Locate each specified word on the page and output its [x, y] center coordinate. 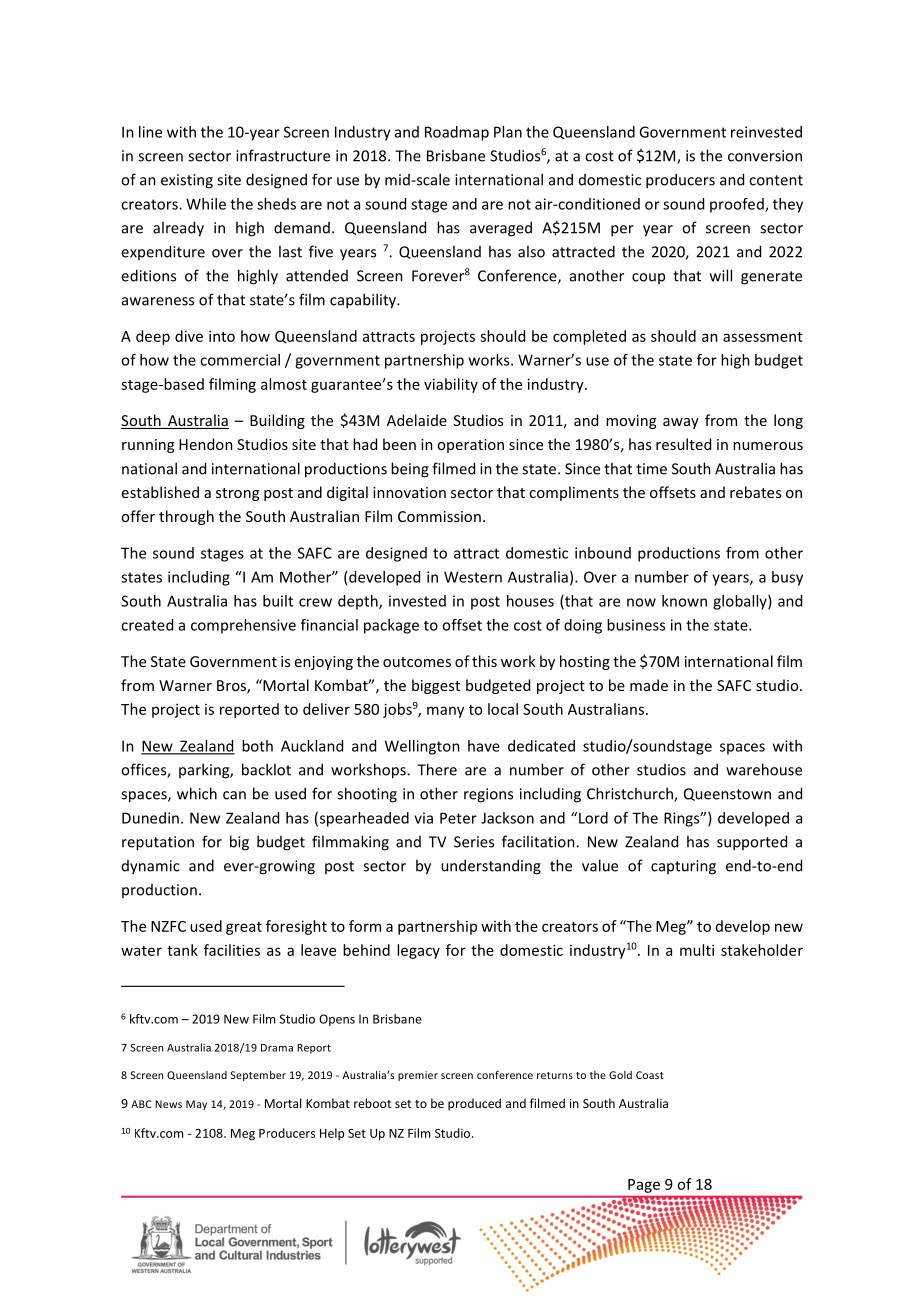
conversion [765, 156]
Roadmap [457, 133]
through [186, 517]
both [257, 746]
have [484, 746]
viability [451, 385]
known [684, 601]
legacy [418, 951]
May [196, 1105]
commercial [240, 360]
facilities [232, 950]
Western [473, 577]
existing [187, 181]
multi [697, 950]
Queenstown [727, 794]
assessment [763, 337]
